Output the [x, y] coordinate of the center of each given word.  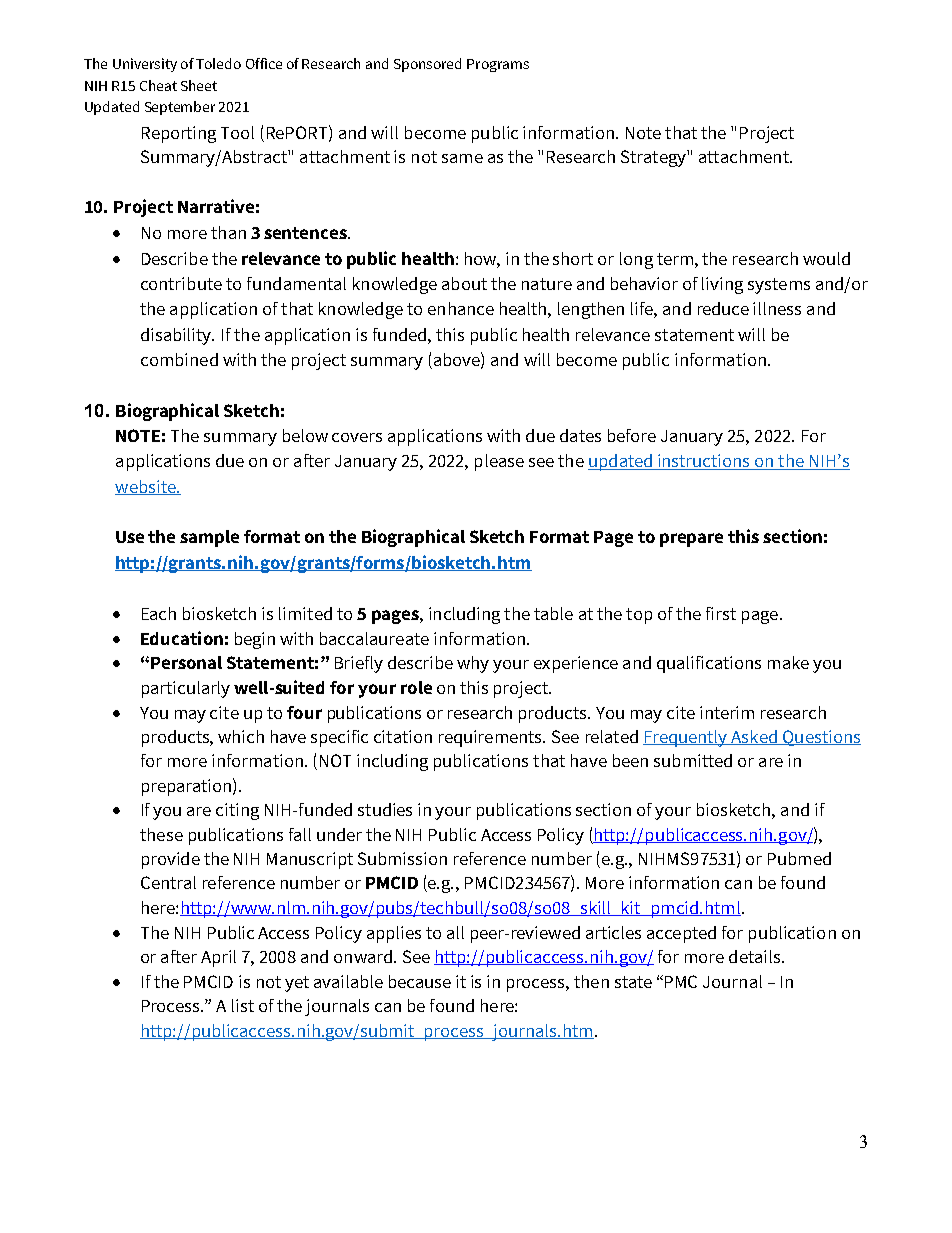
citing [237, 811]
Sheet [199, 85]
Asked [754, 737]
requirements [492, 738]
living [722, 285]
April [218, 958]
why [473, 664]
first [721, 613]
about [464, 283]
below [305, 435]
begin [255, 640]
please [499, 462]
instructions [704, 462]
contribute [181, 283]
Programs [498, 65]
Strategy [654, 158]
